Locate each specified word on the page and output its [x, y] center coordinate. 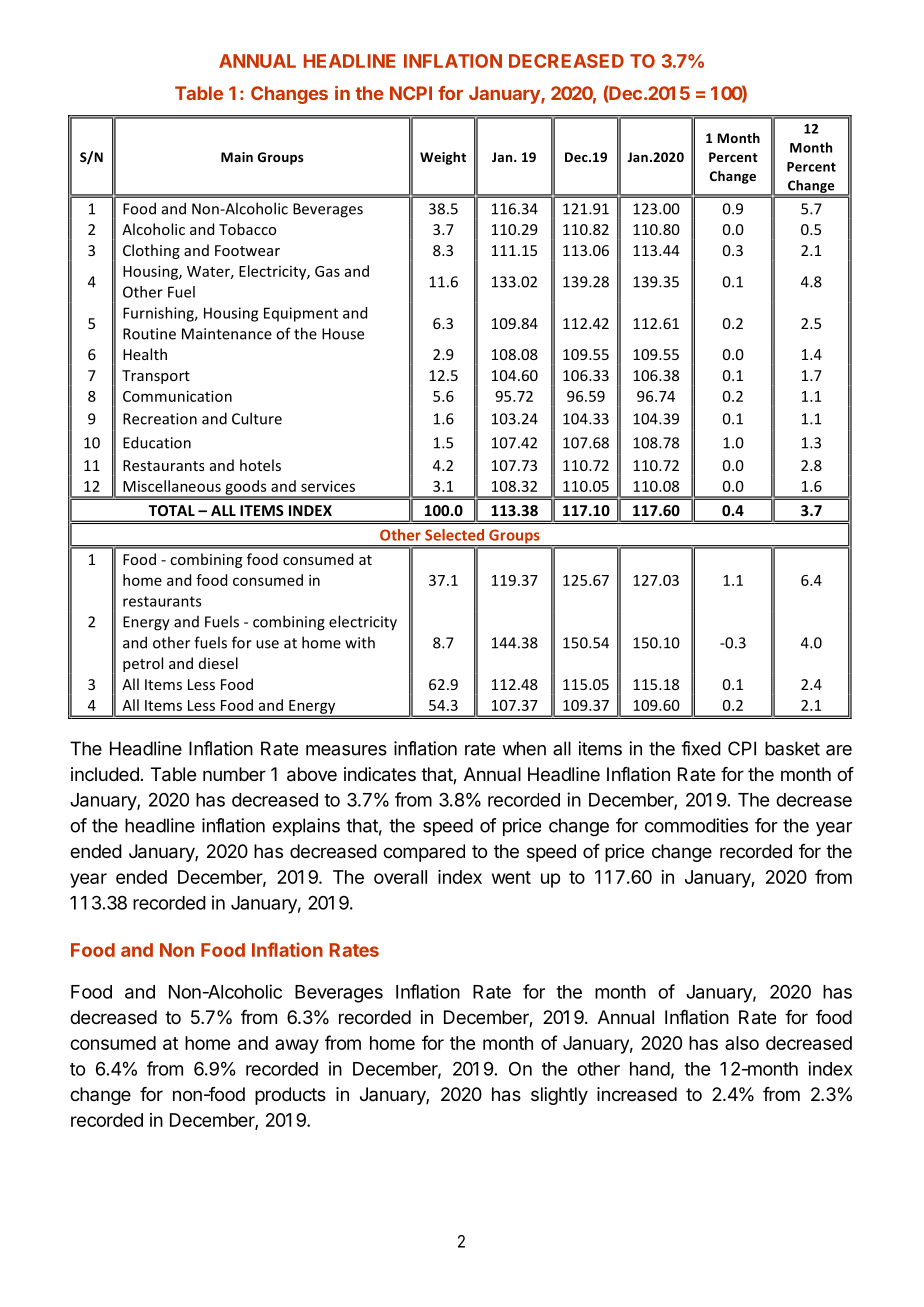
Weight [443, 158]
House [343, 334]
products [290, 1096]
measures [346, 750]
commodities [696, 825]
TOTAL [172, 510]
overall [400, 877]
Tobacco [247, 229]
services [328, 486]
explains [306, 827]
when [524, 748]
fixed [701, 748]
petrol [143, 664]
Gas [327, 271]
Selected [454, 535]
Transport [156, 377]
